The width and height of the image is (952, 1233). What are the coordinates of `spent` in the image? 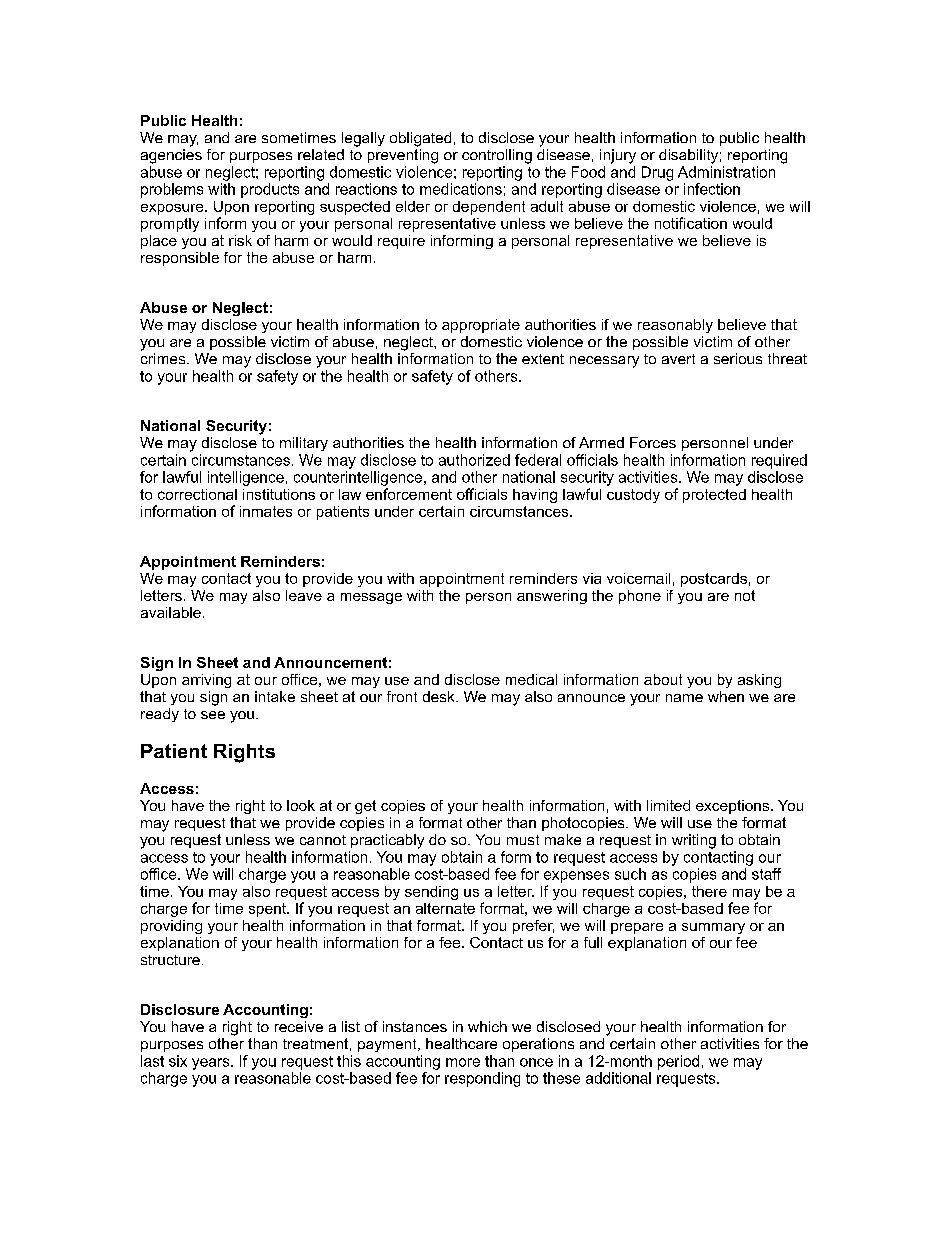 It's located at (268, 910).
